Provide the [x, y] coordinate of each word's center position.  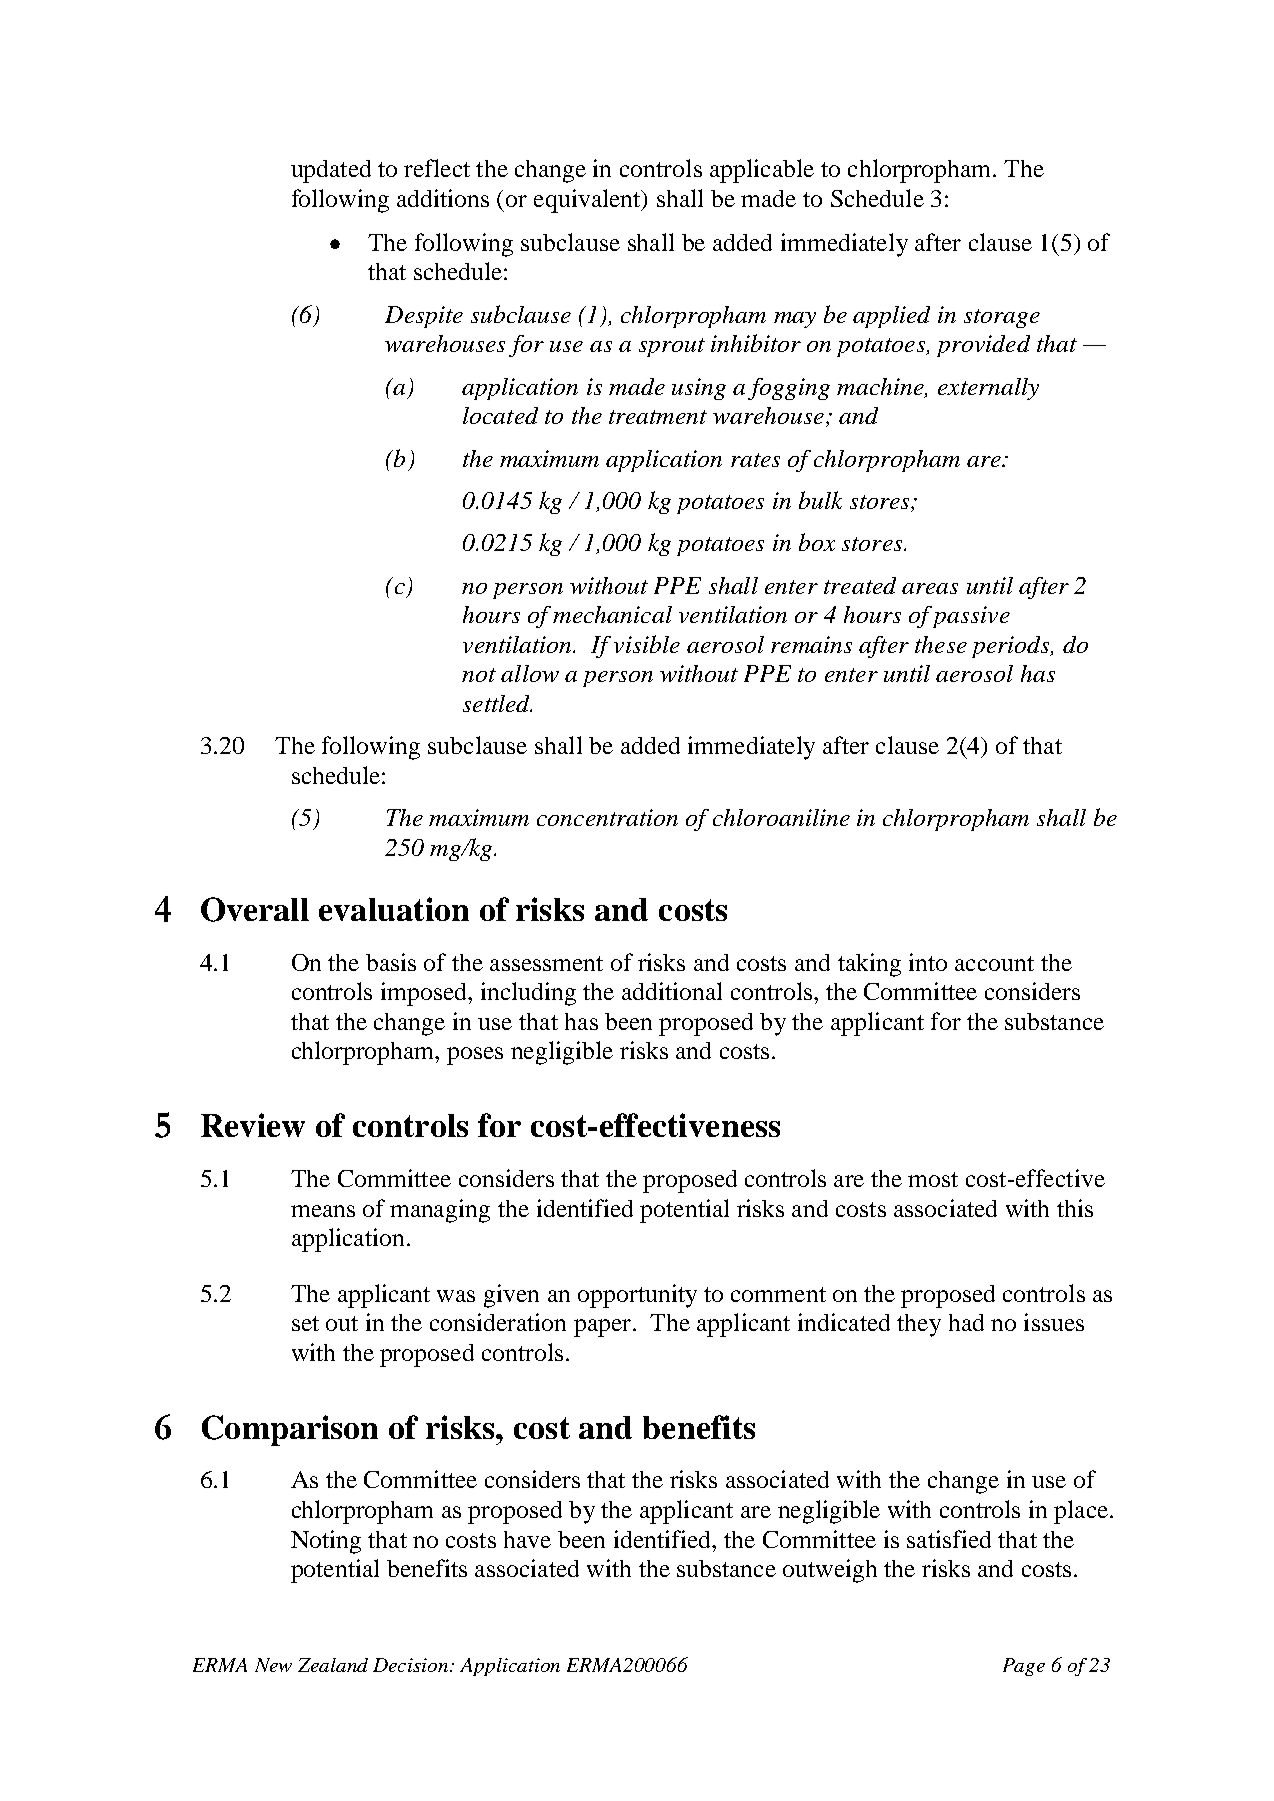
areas [930, 588]
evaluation [394, 909]
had [966, 1322]
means [323, 1211]
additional [672, 991]
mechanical [612, 614]
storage [1002, 318]
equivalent [588, 201]
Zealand [333, 1665]
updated [331, 171]
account [994, 963]
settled [497, 703]
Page [1024, 1667]
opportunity [637, 1296]
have [527, 1539]
